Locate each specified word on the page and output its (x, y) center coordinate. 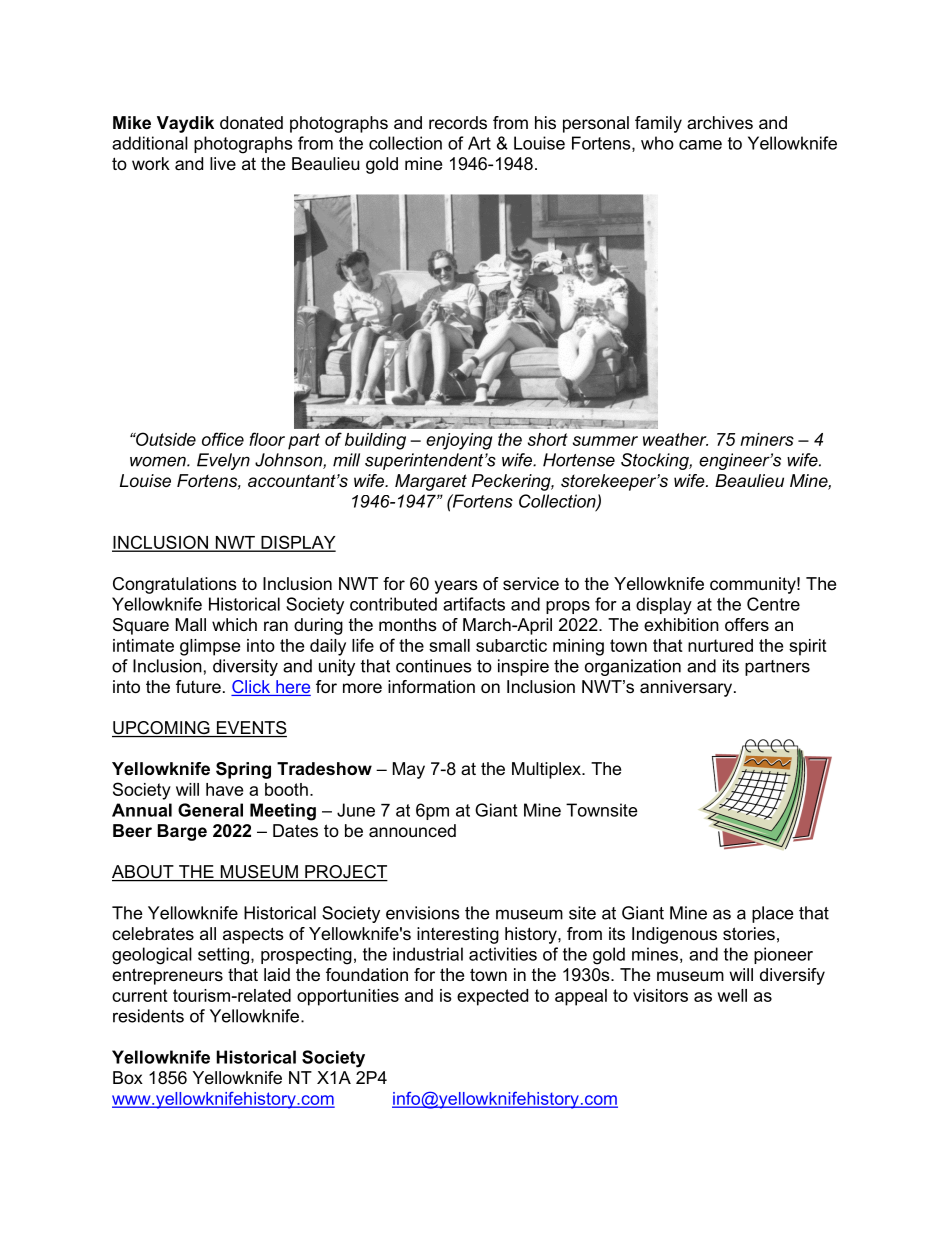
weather (675, 439)
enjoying (459, 441)
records (458, 122)
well (732, 995)
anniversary (687, 688)
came (700, 145)
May (409, 770)
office (223, 439)
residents (148, 1016)
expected (492, 997)
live (223, 163)
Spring (243, 770)
